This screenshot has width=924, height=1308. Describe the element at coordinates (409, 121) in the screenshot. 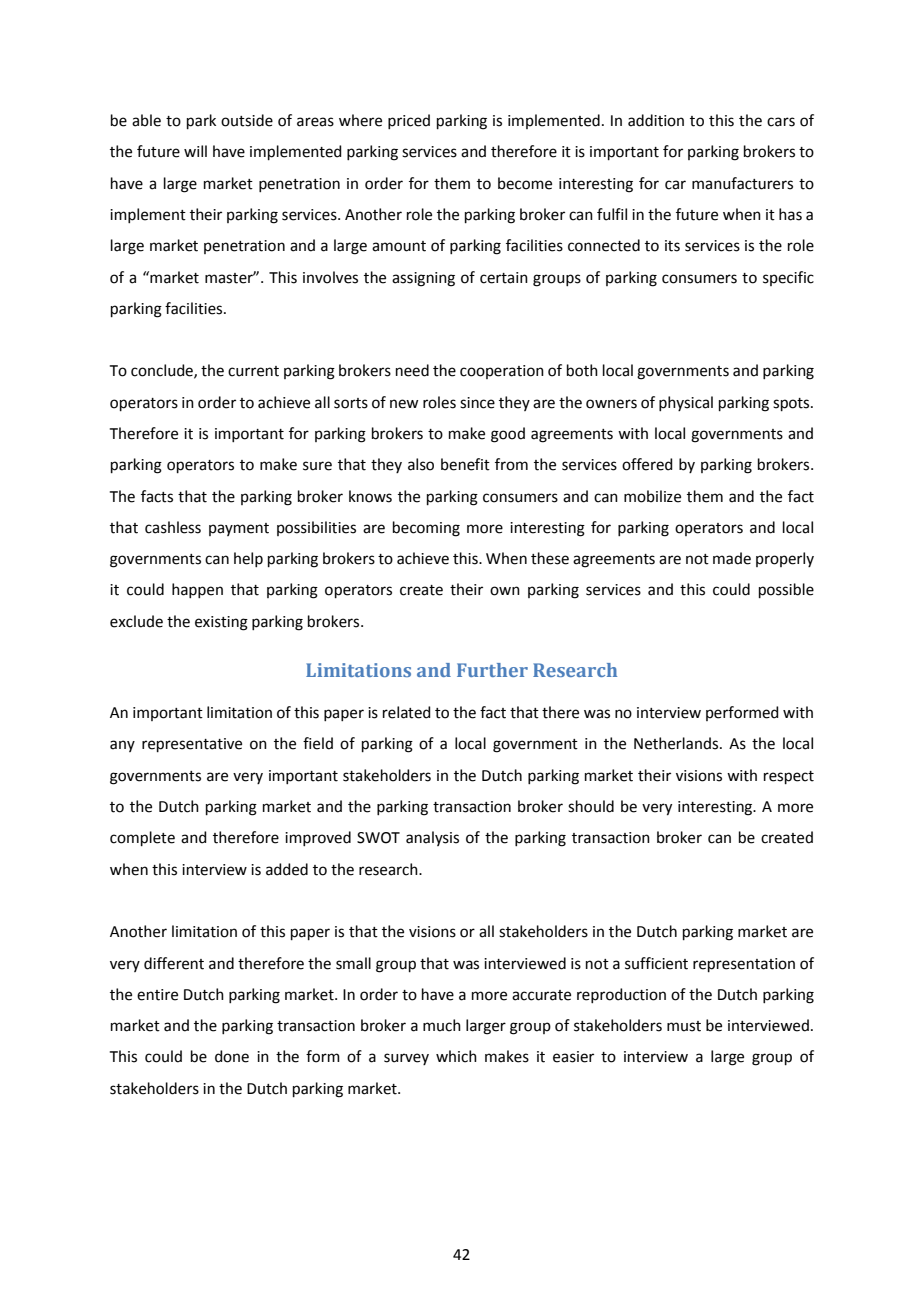

I see `priced` at that location.
